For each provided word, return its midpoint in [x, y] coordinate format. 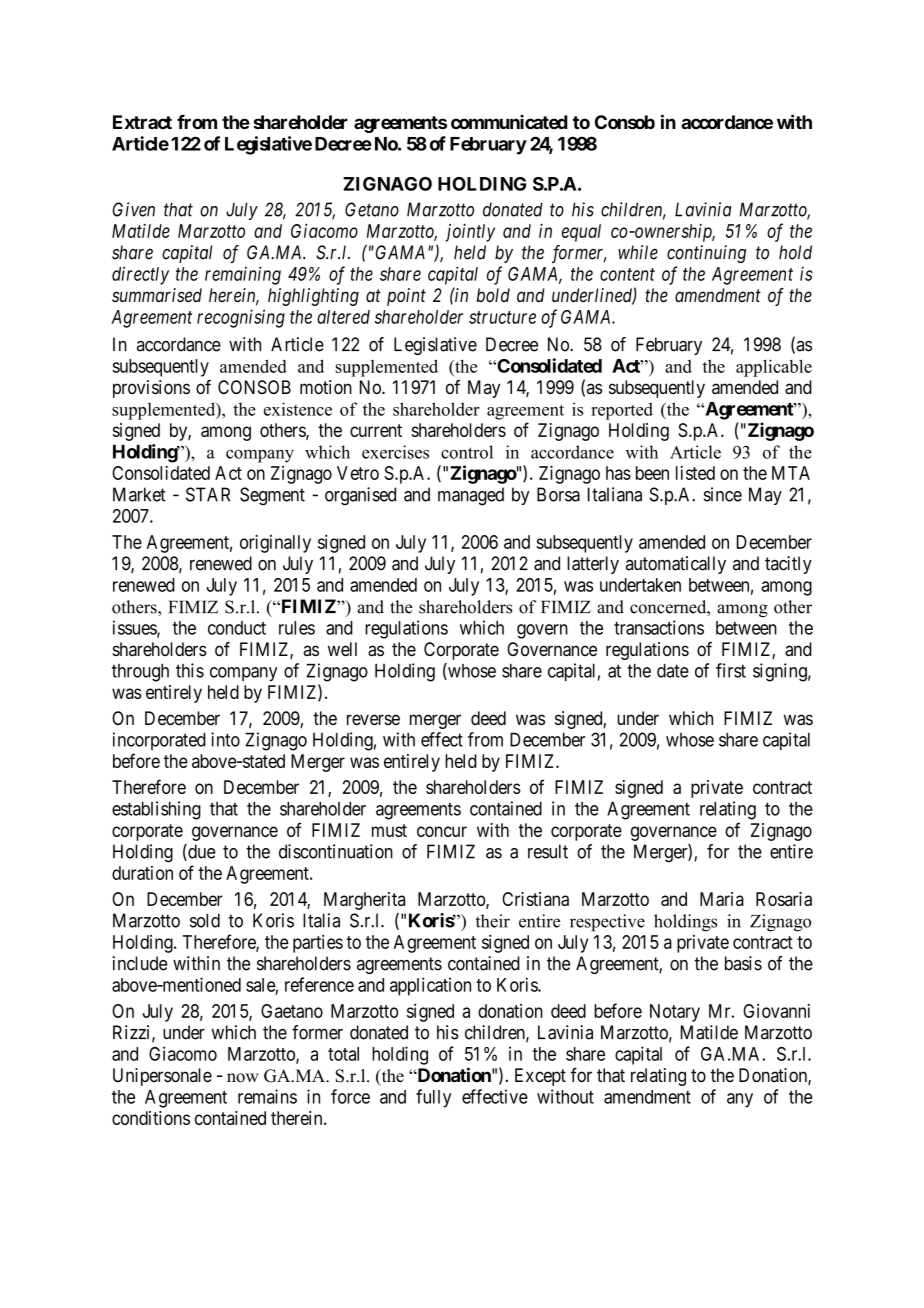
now [243, 1078]
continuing [706, 254]
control [467, 452]
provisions [151, 389]
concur [442, 831]
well [342, 649]
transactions [659, 627]
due [200, 852]
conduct [237, 628]
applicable [774, 368]
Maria [722, 899]
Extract [142, 122]
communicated [509, 122]
